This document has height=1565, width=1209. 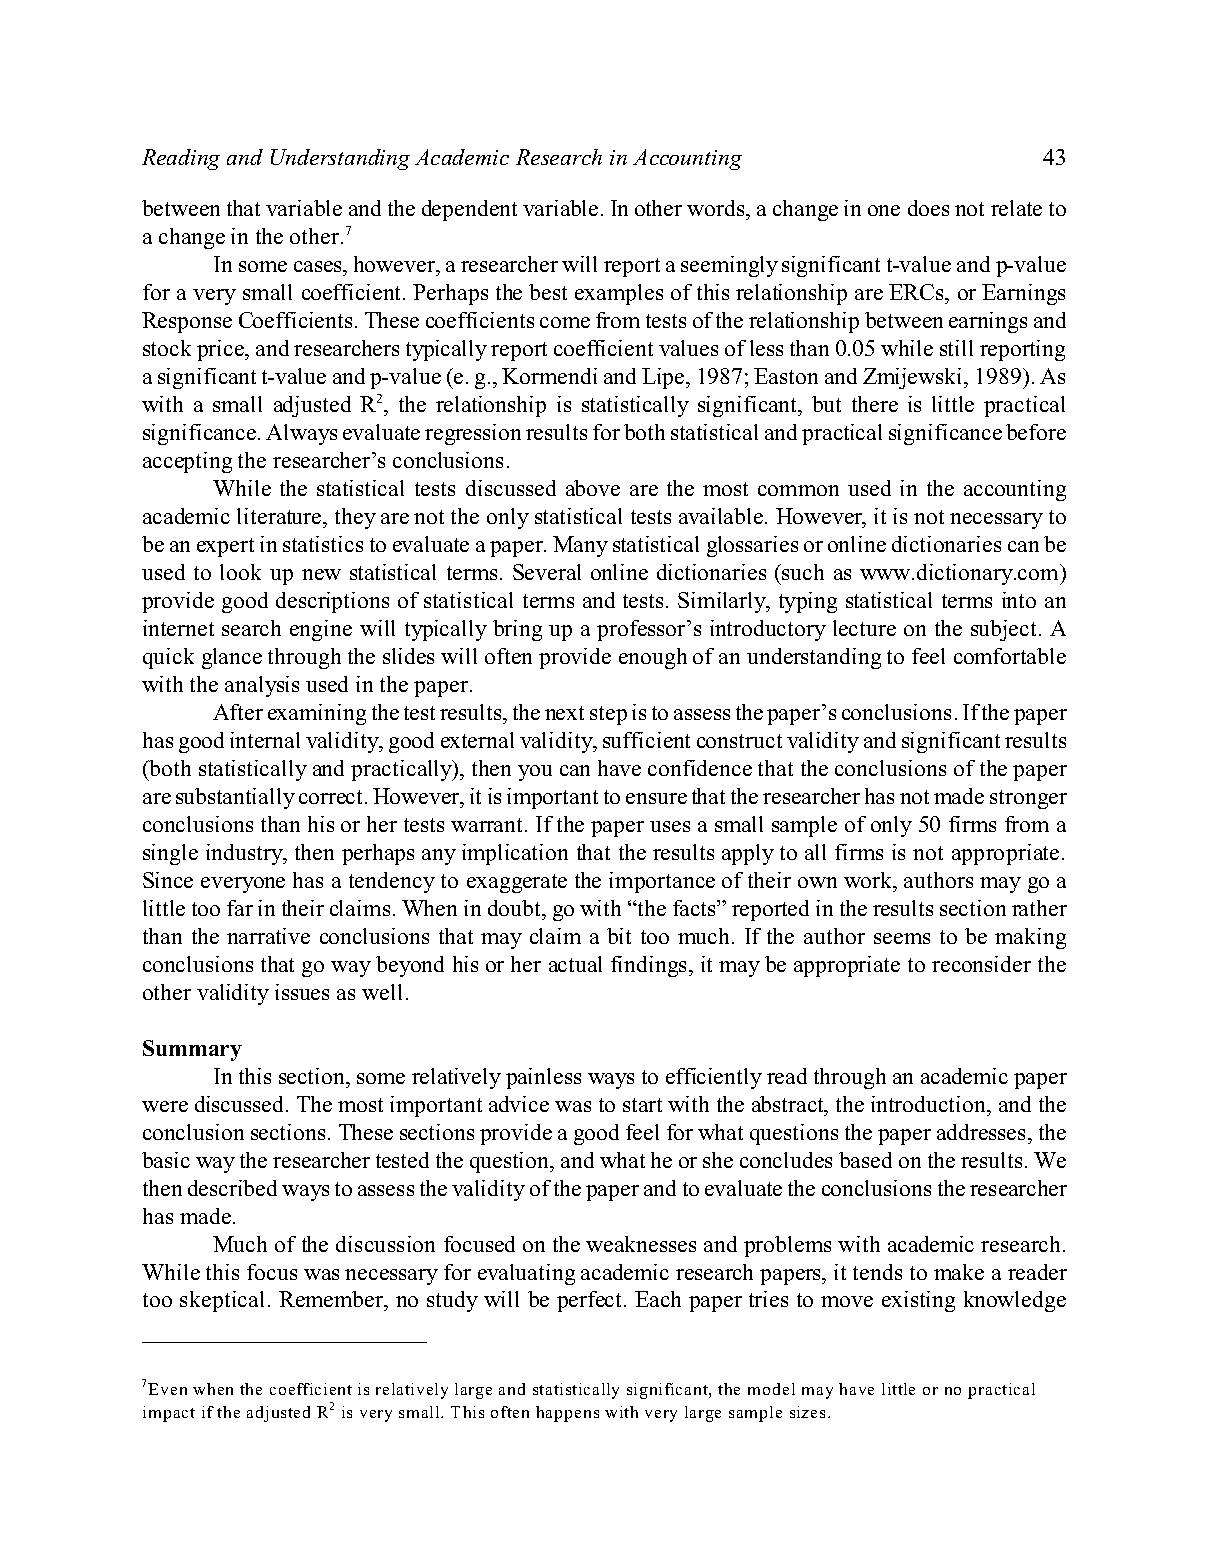 What do you see at coordinates (619, 294) in the document?
I see `examples` at bounding box center [619, 294].
